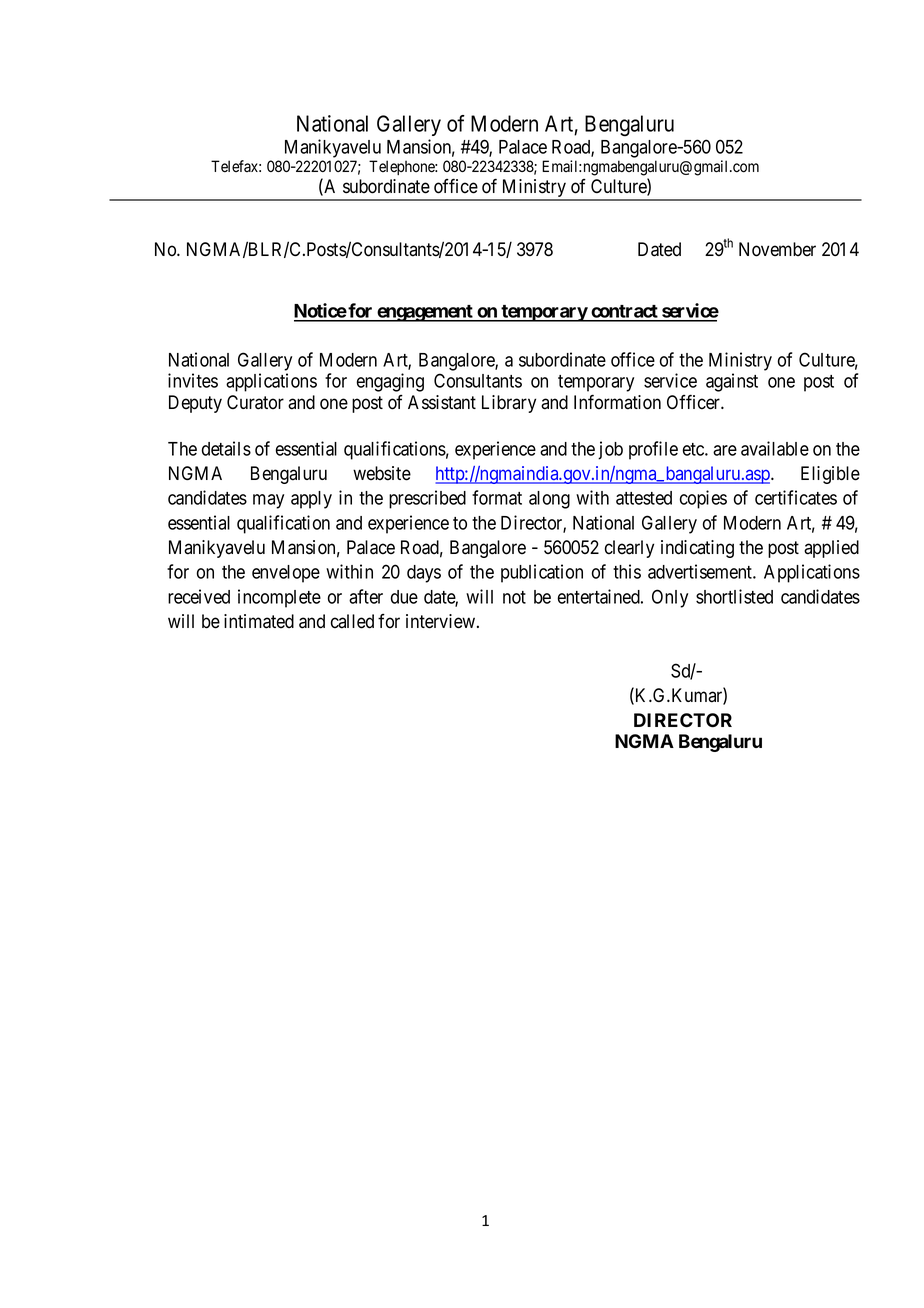  Describe the element at coordinates (732, 382) in the document. I see `against` at that location.
